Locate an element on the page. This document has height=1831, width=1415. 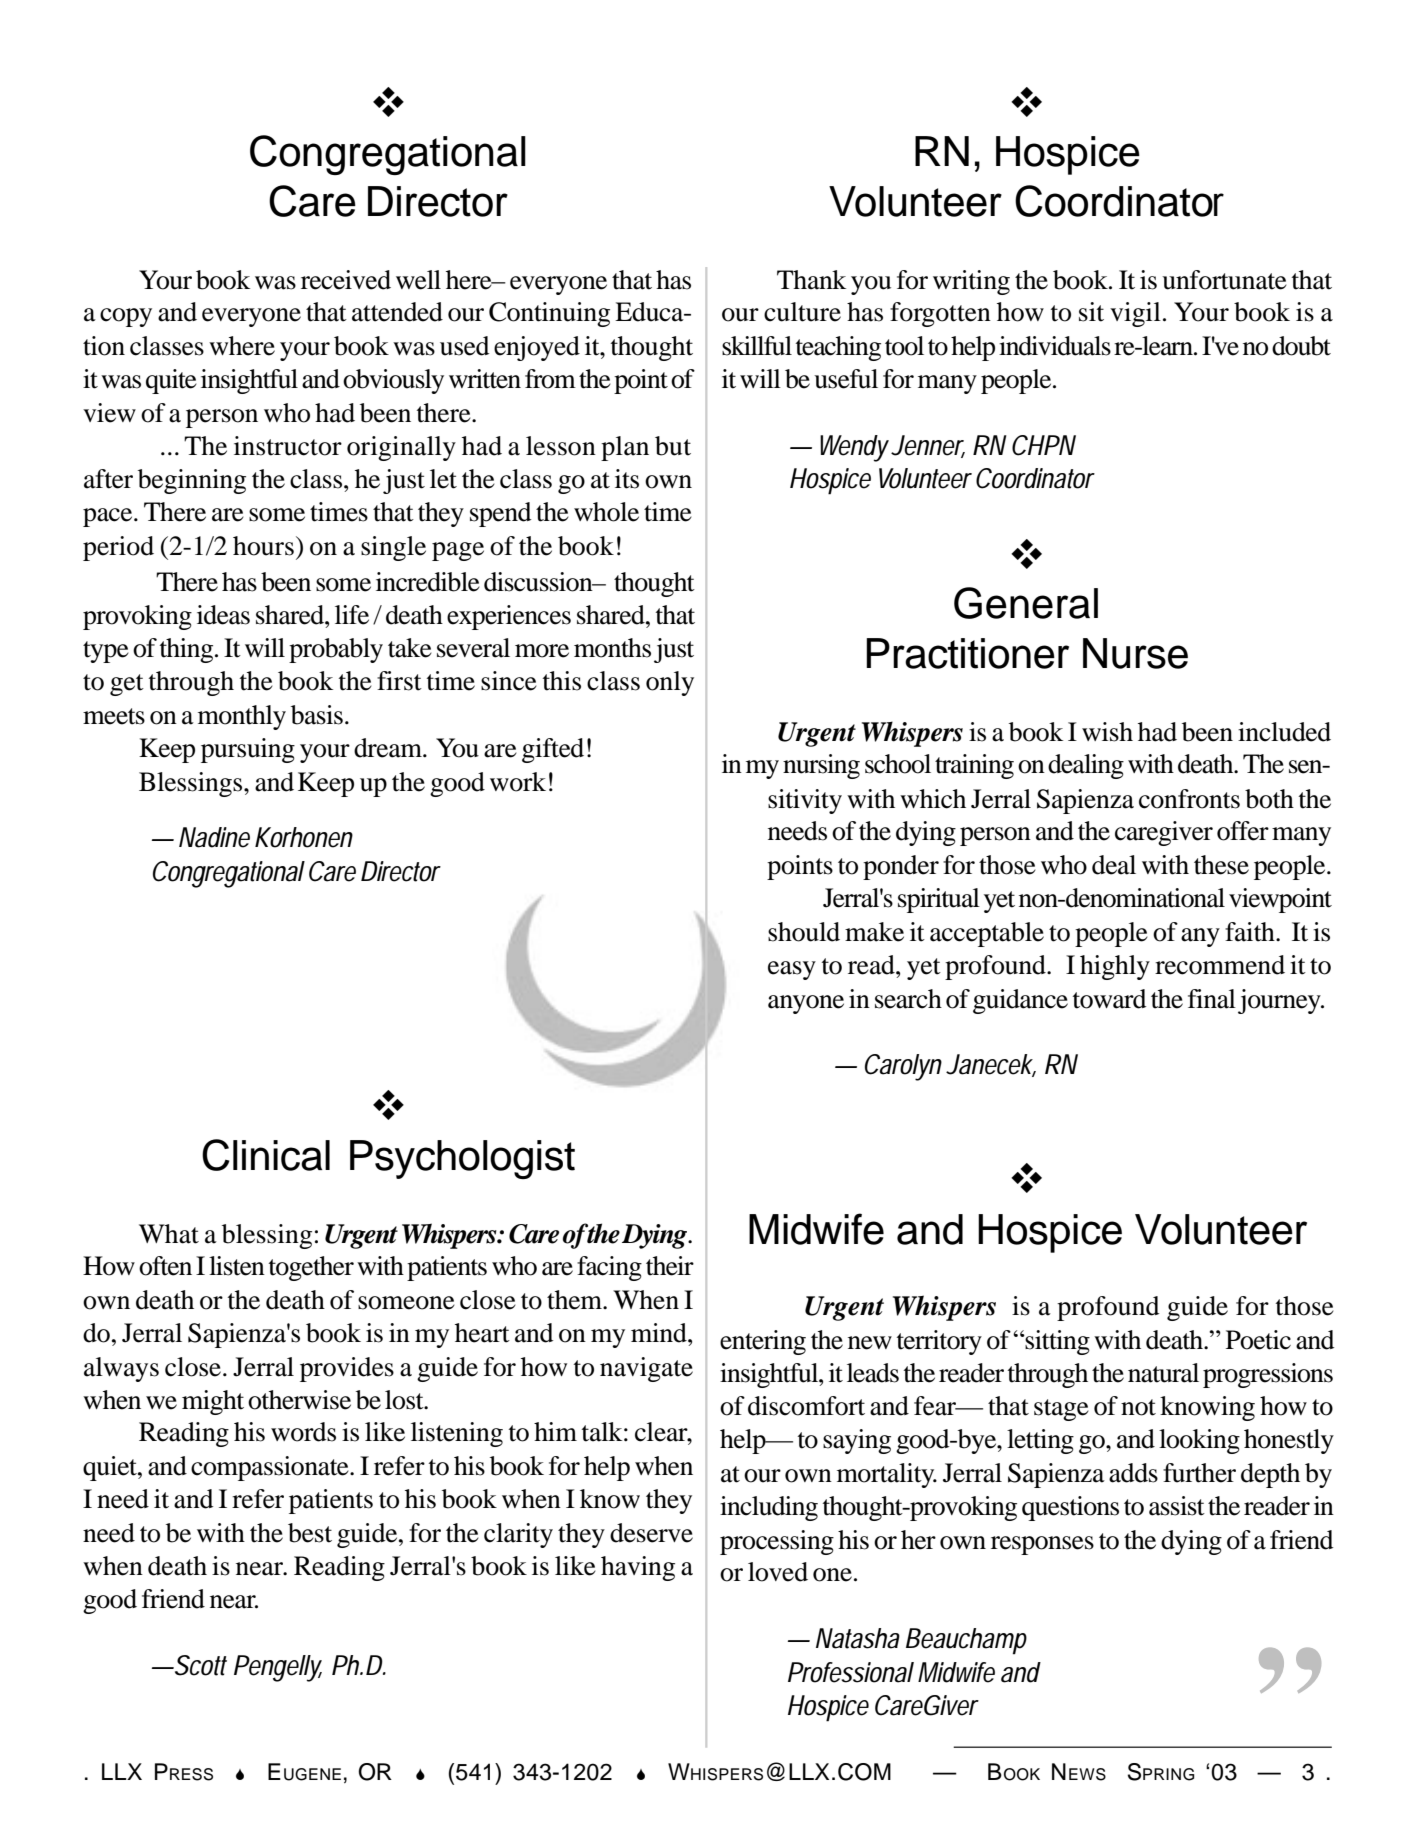
only is located at coordinates (670, 683).
